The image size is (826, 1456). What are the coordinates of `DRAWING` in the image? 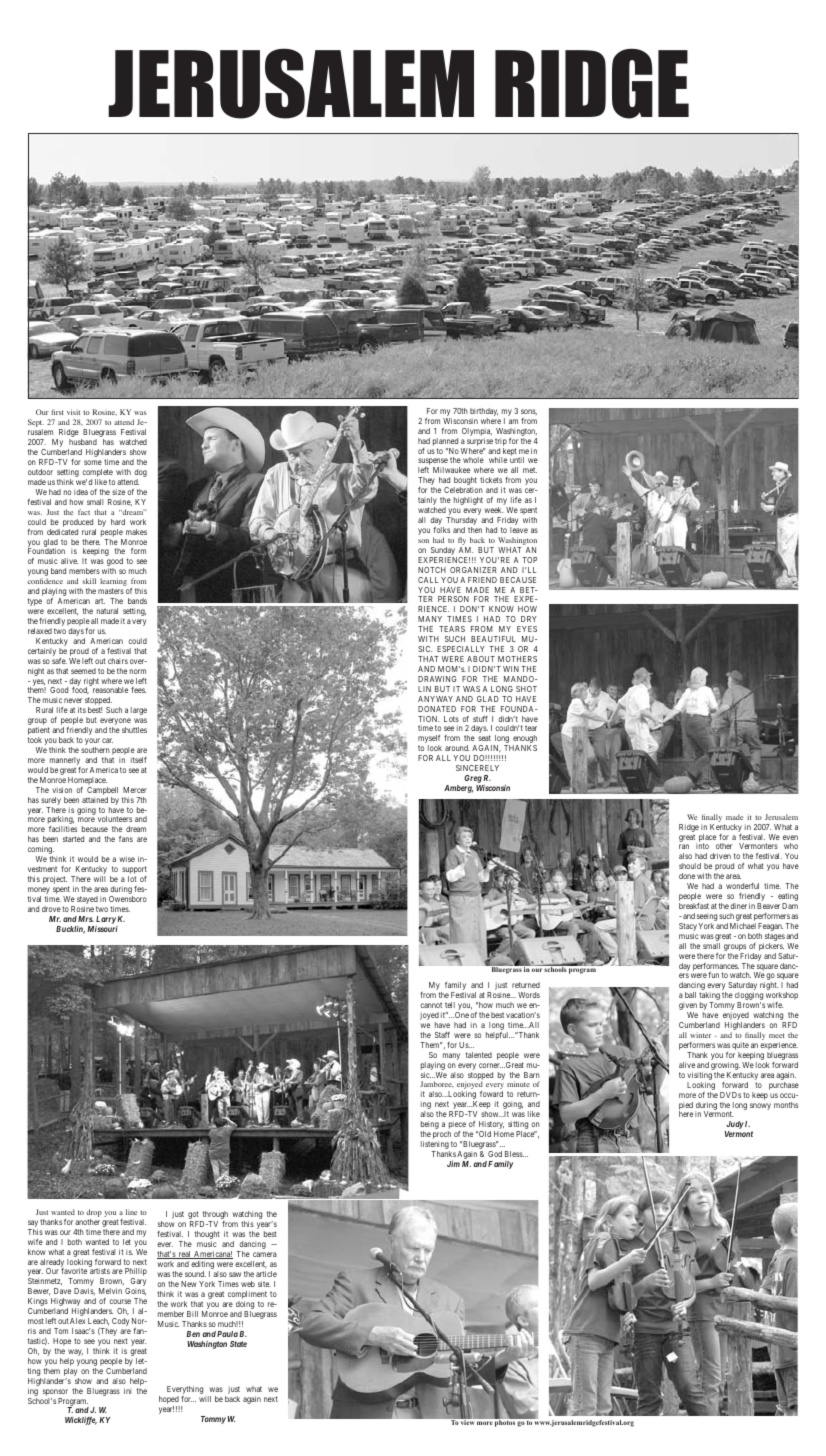 It's located at (437, 679).
